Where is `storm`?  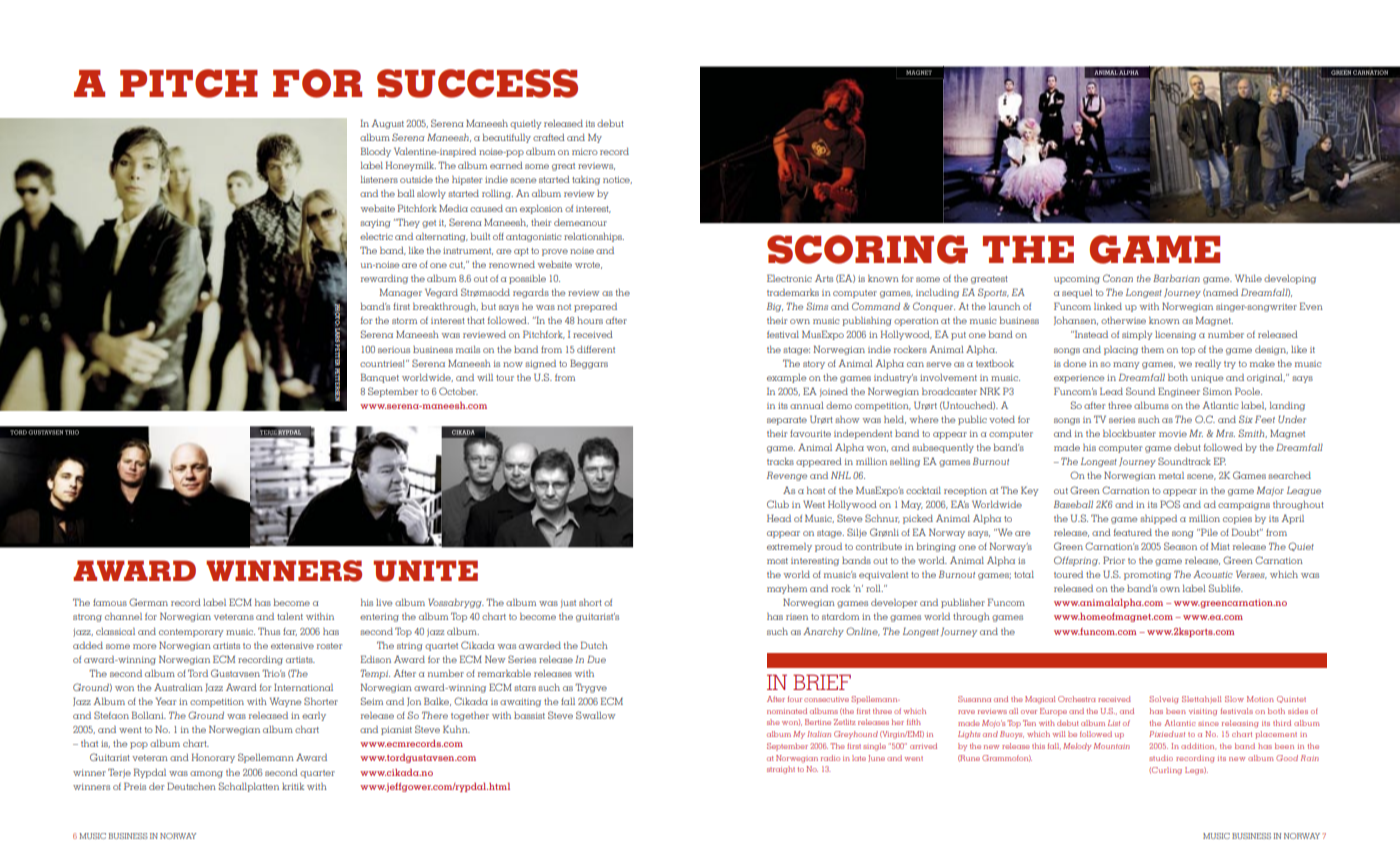
storm is located at coordinates (404, 321).
